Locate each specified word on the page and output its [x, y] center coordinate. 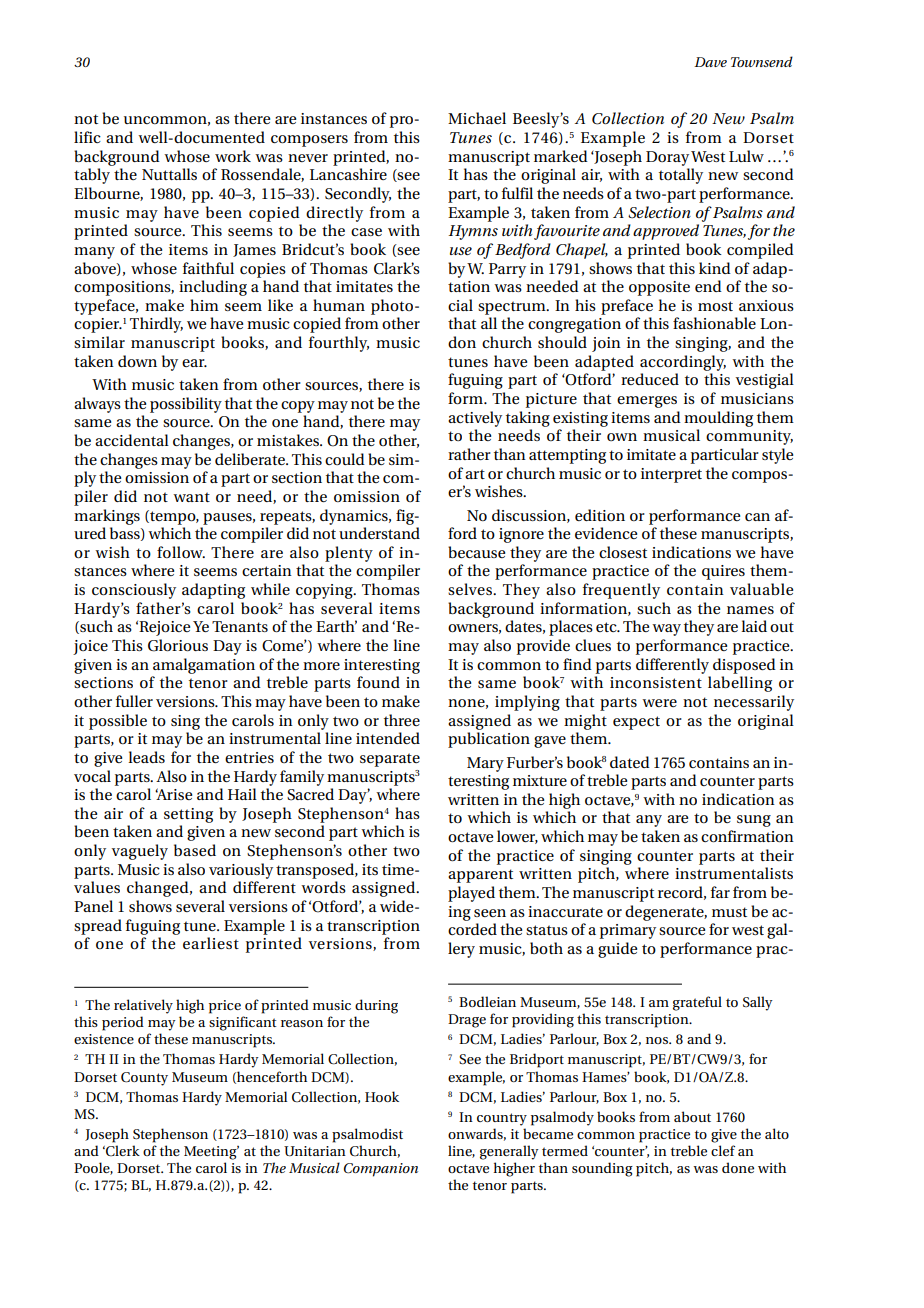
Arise [173, 794]
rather [469, 454]
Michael [477, 118]
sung [754, 821]
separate [390, 760]
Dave [710, 62]
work [233, 156]
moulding [718, 419]
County [144, 1079]
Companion [381, 1170]
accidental [132, 440]
